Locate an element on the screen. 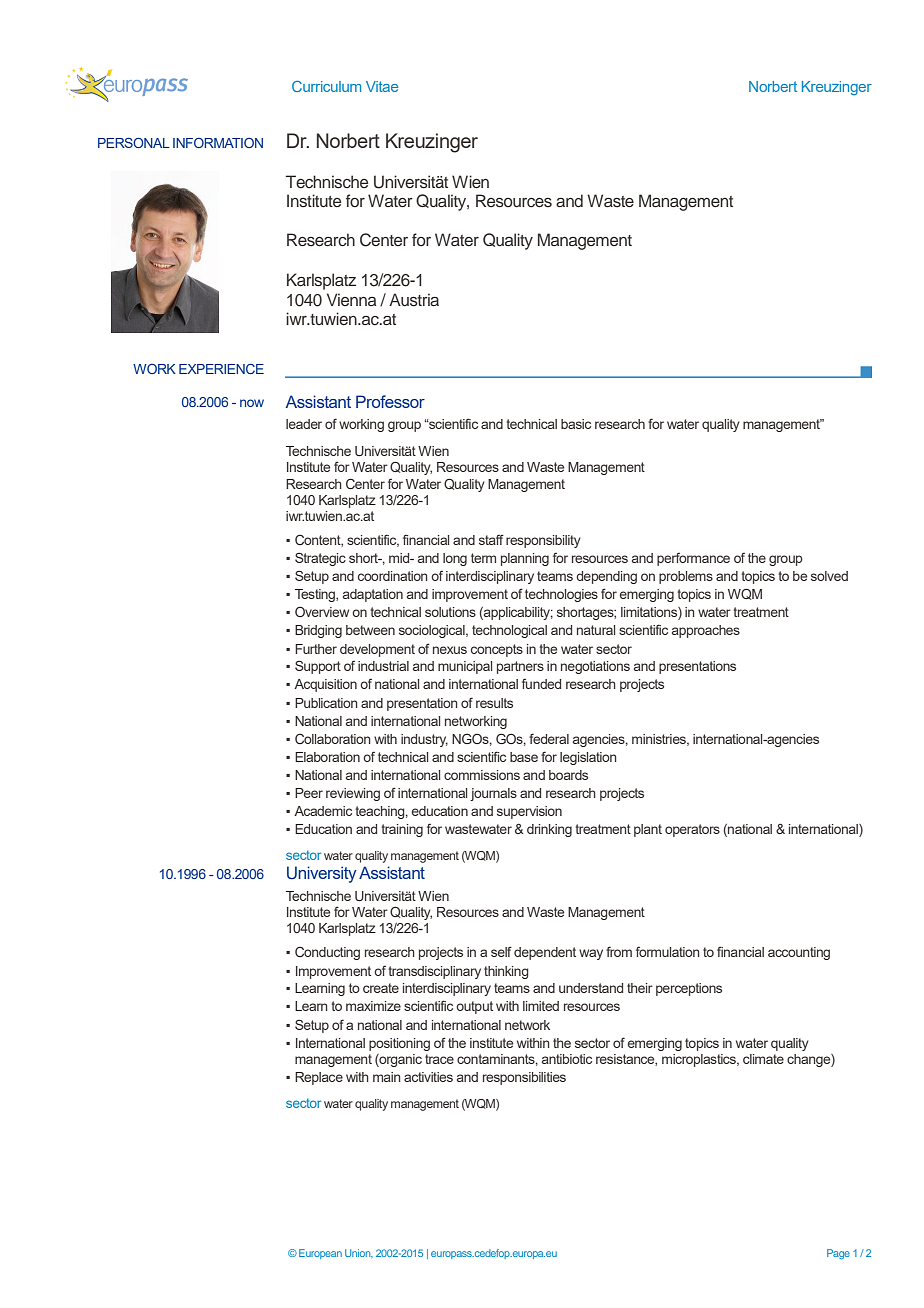 This screenshot has height=1308, width=924. Vitae is located at coordinates (382, 86).
